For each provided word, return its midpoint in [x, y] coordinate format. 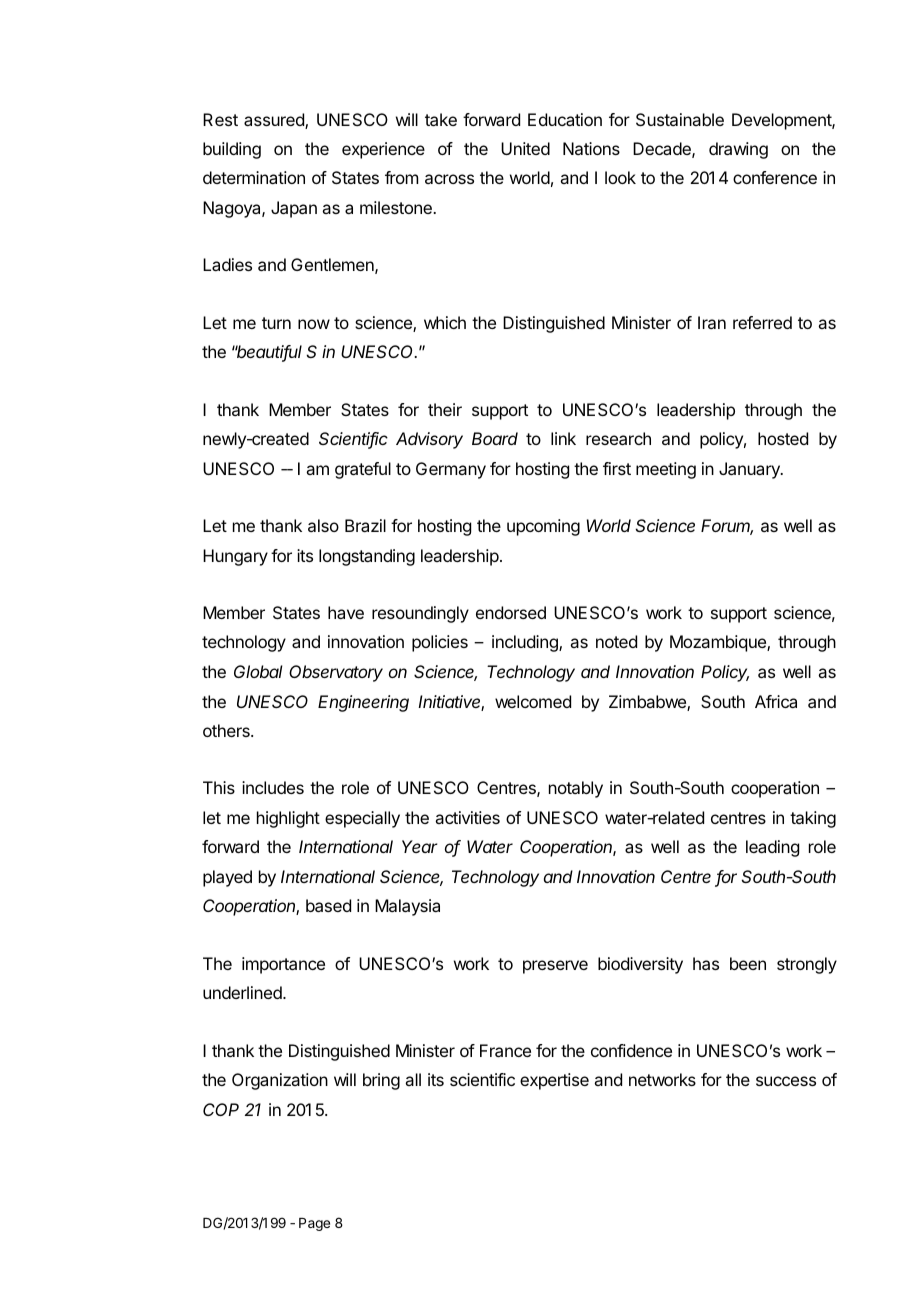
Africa [776, 701]
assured [275, 121]
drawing [738, 150]
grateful [363, 470]
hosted [783, 438]
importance [283, 965]
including [526, 643]
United [525, 148]
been [748, 963]
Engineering [363, 703]
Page [314, 1224]
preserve [555, 967]
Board [495, 438]
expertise [554, 1081]
